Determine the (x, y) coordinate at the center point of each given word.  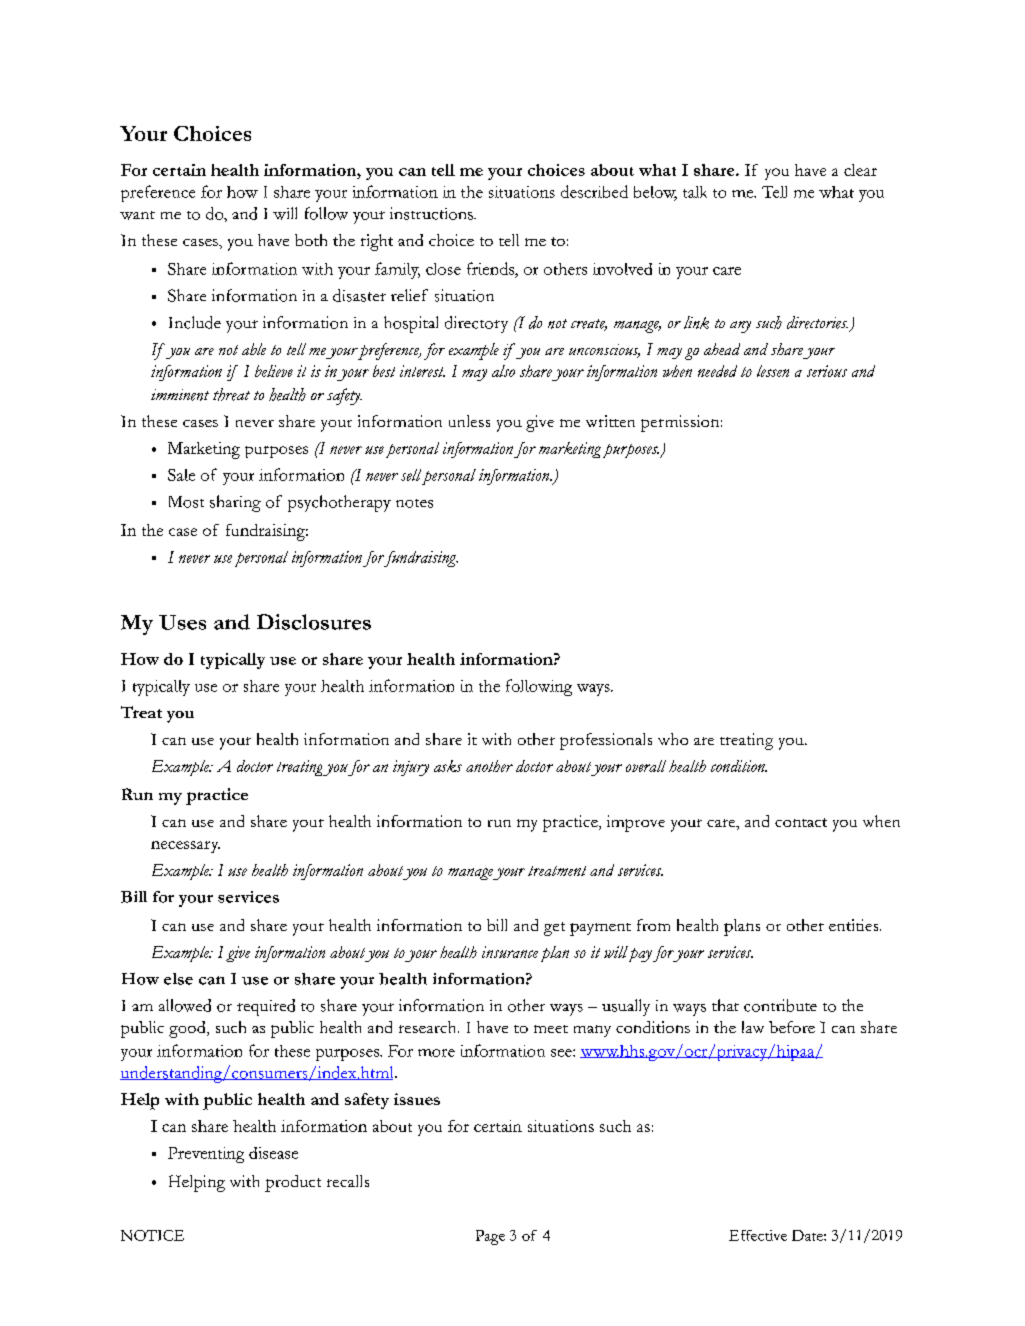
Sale (181, 475)
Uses (182, 622)
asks (448, 766)
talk (695, 192)
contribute (780, 1005)
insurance (510, 952)
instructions (433, 213)
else (178, 979)
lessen (773, 371)
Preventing (206, 1155)
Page (490, 1237)
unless (469, 421)
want (137, 215)
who (673, 739)
